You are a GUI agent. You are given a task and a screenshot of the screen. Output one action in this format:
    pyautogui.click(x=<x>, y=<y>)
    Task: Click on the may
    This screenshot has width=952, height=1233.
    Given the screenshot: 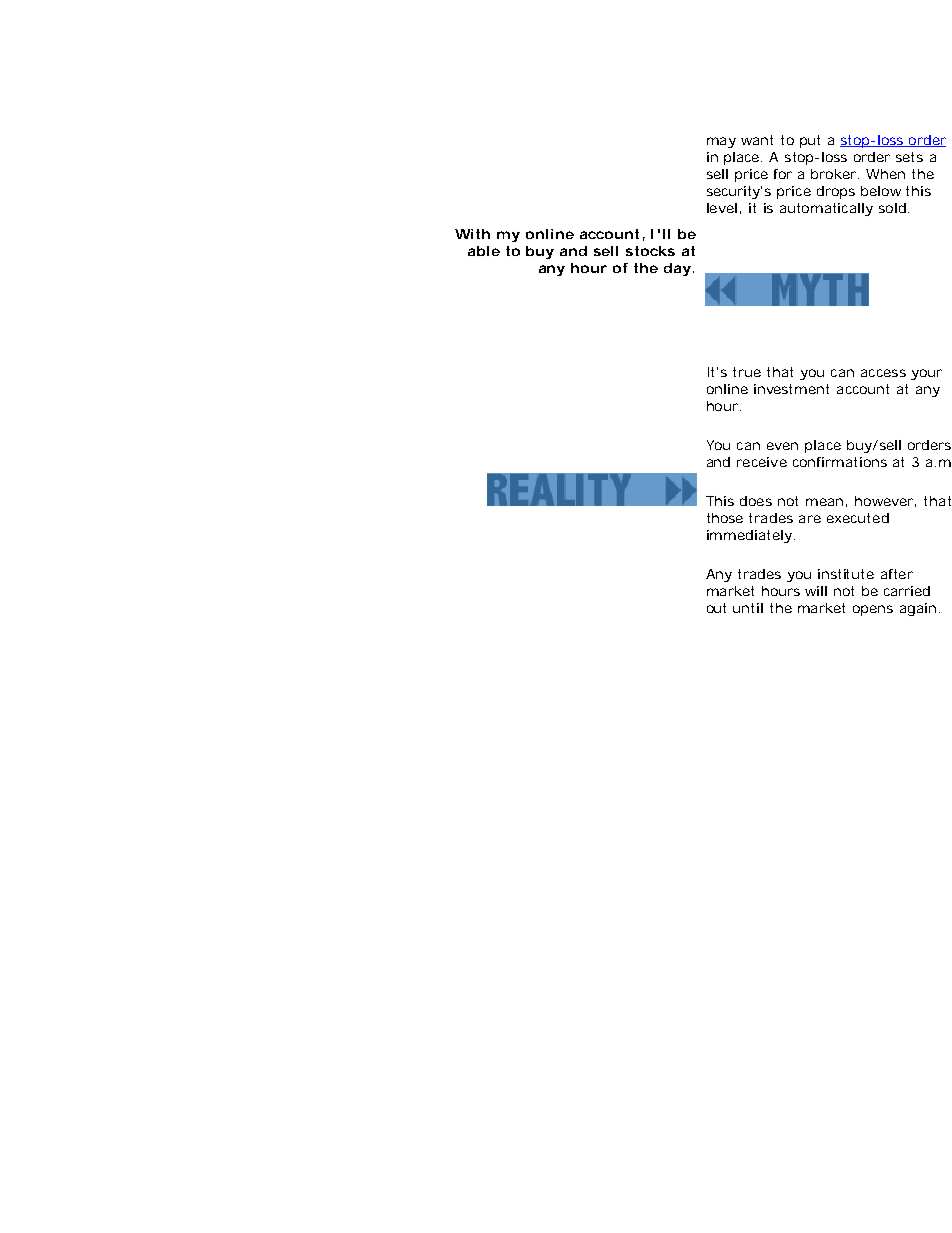 What is the action you would take?
    pyautogui.click(x=721, y=142)
